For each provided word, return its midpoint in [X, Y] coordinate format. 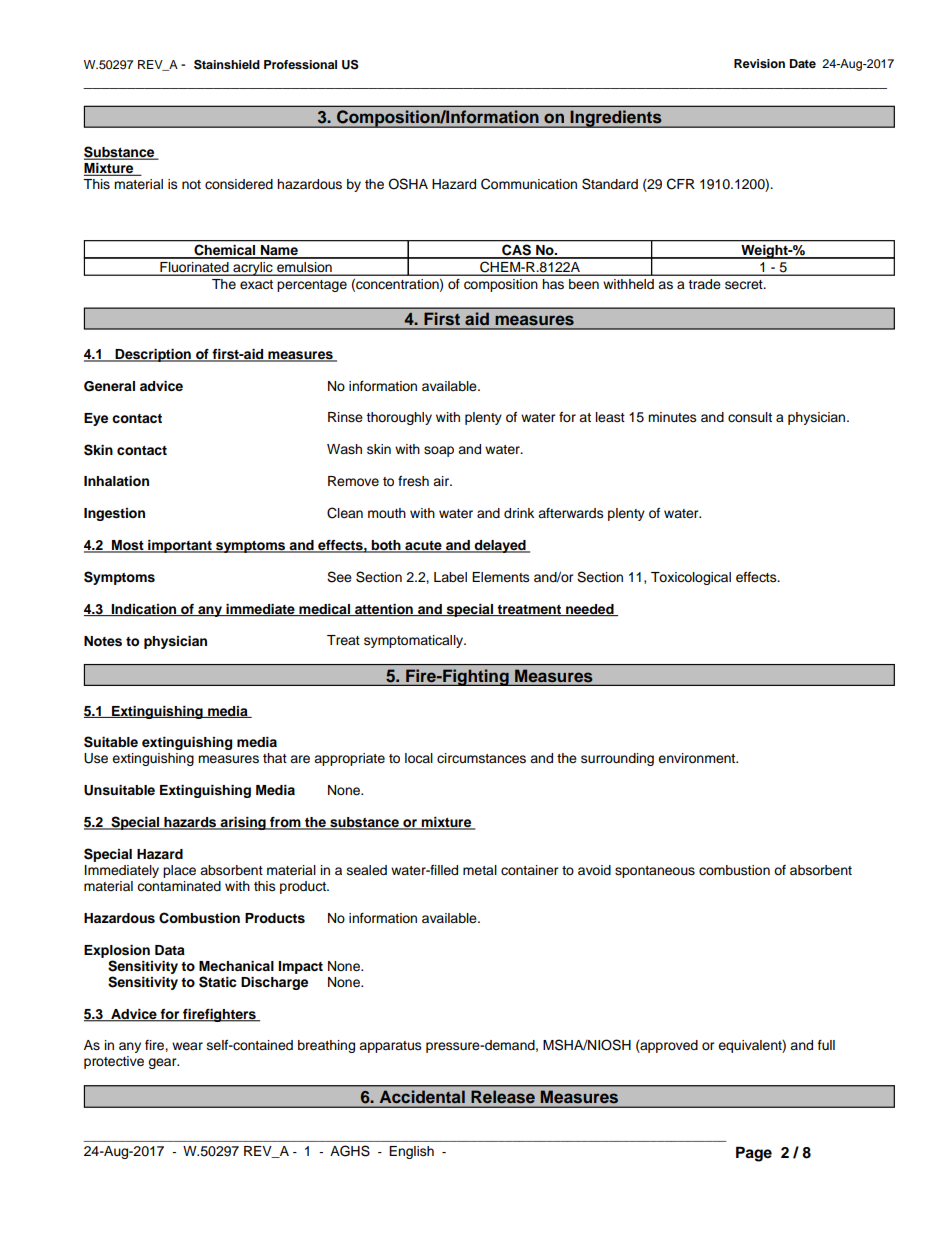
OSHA [408, 184]
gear [163, 1063]
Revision [759, 63]
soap [439, 451]
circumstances [481, 758]
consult [750, 417]
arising [243, 823]
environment [698, 758]
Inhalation [116, 481]
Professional [300, 64]
